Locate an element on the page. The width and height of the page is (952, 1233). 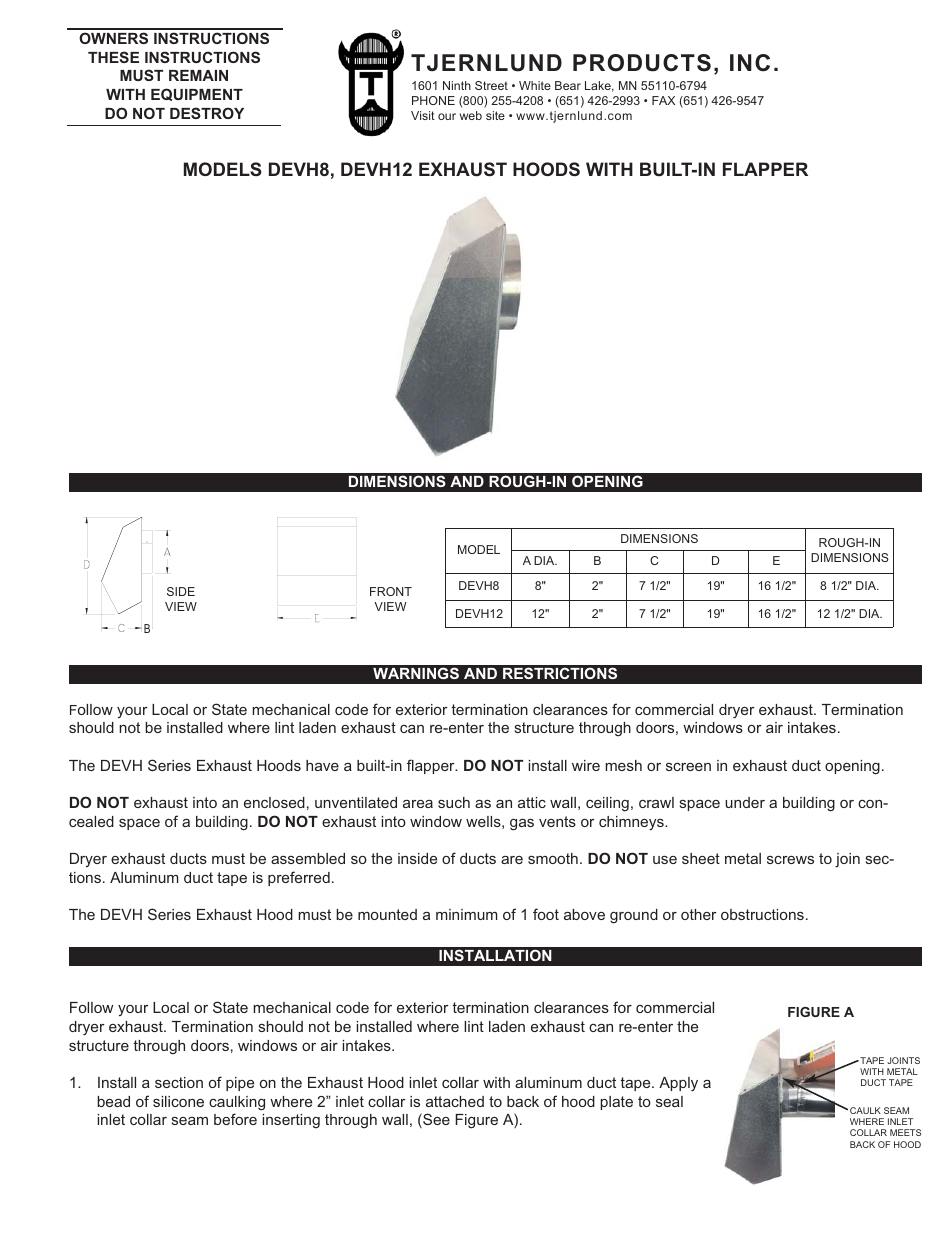
screen is located at coordinates (688, 767).
